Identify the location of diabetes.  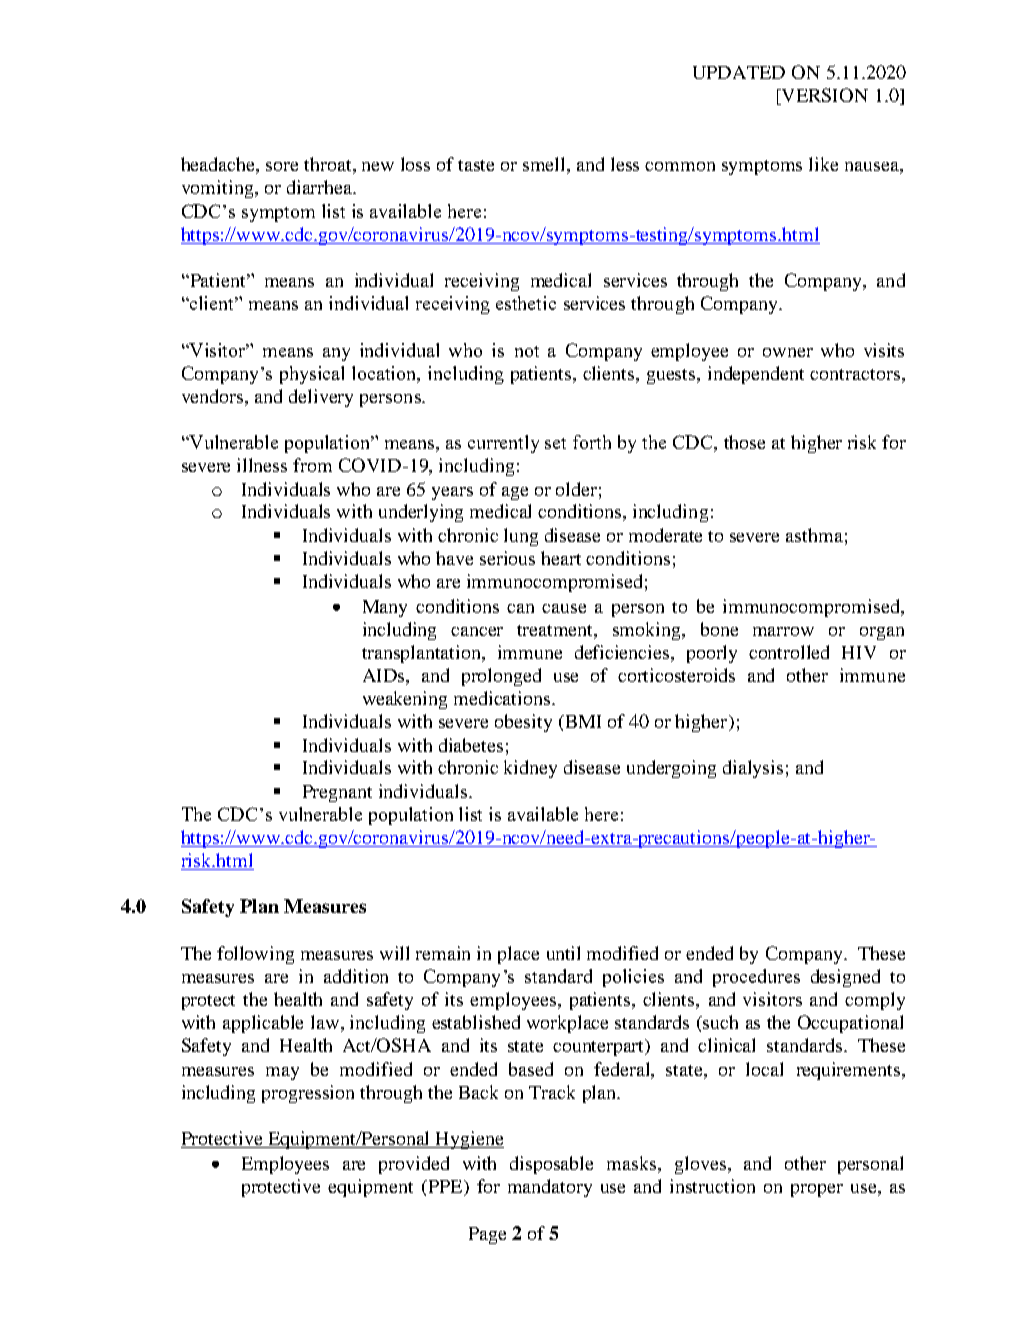
(471, 745).
